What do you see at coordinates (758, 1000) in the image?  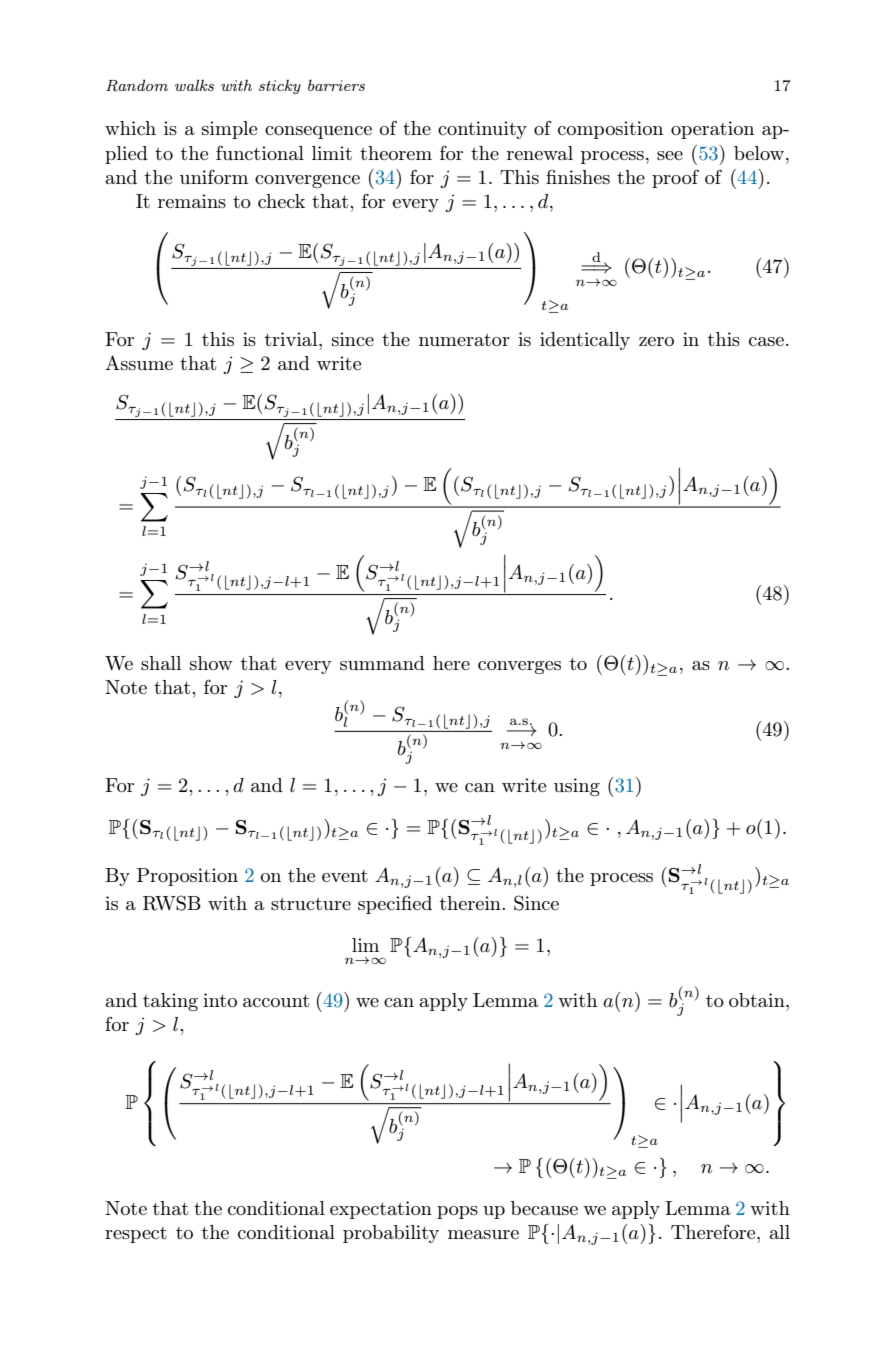 I see `obtain` at bounding box center [758, 1000].
